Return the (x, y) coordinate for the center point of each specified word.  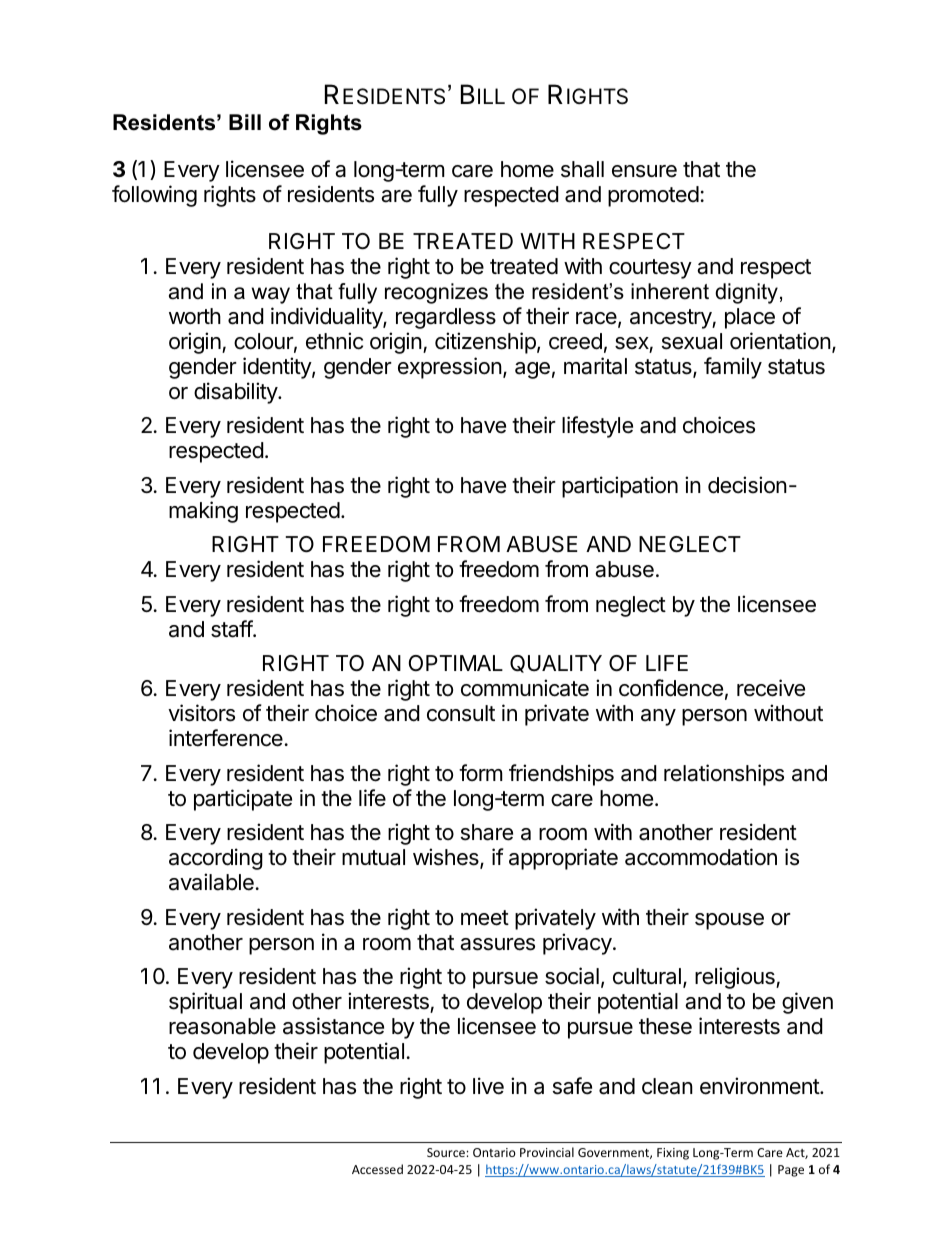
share (487, 832)
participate (243, 800)
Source (447, 1152)
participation (620, 487)
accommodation (701, 857)
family (733, 368)
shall (582, 169)
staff (232, 629)
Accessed (377, 1169)
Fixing (673, 1154)
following (154, 196)
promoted (653, 196)
